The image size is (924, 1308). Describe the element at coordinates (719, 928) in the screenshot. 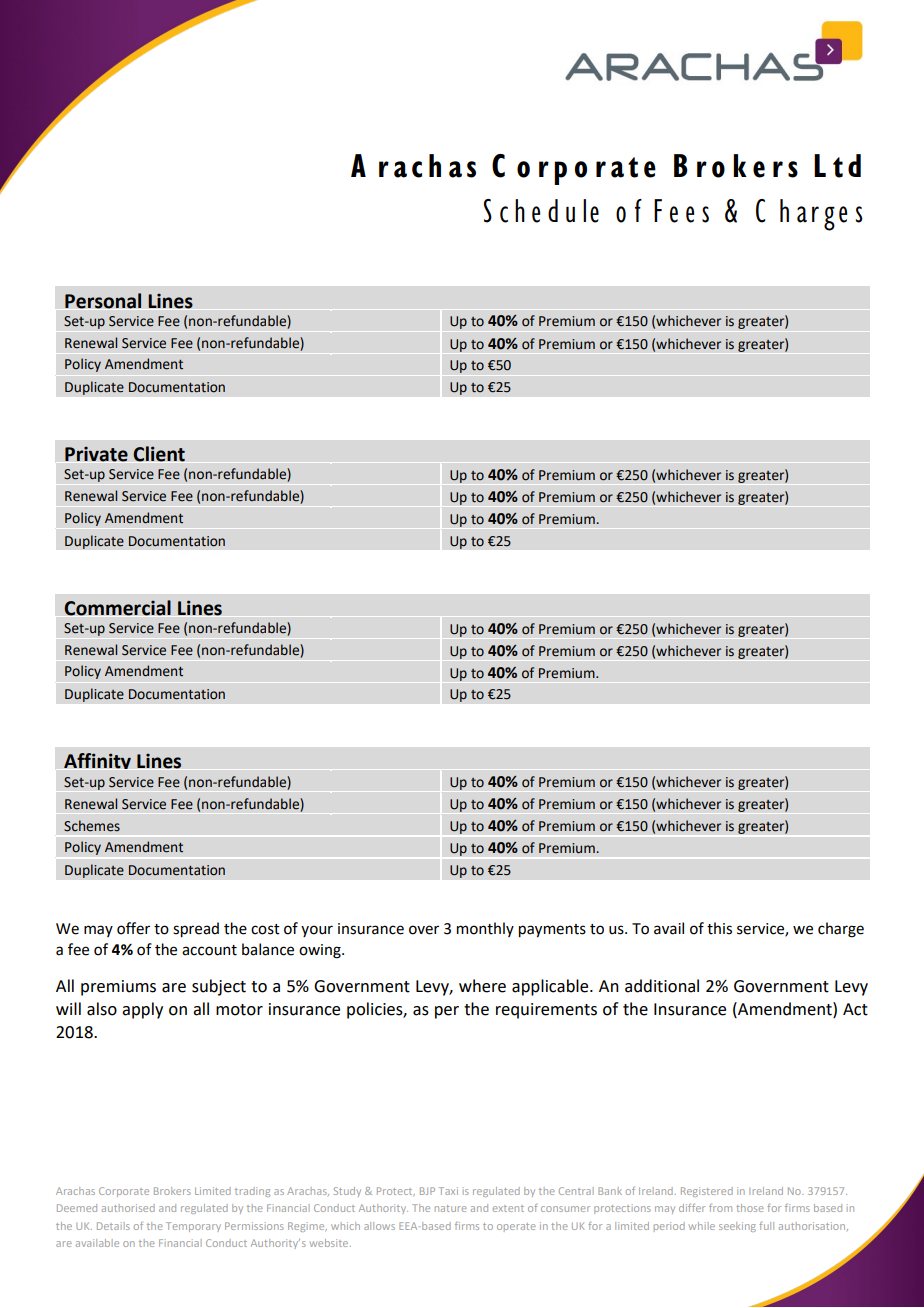

I see `this` at that location.
